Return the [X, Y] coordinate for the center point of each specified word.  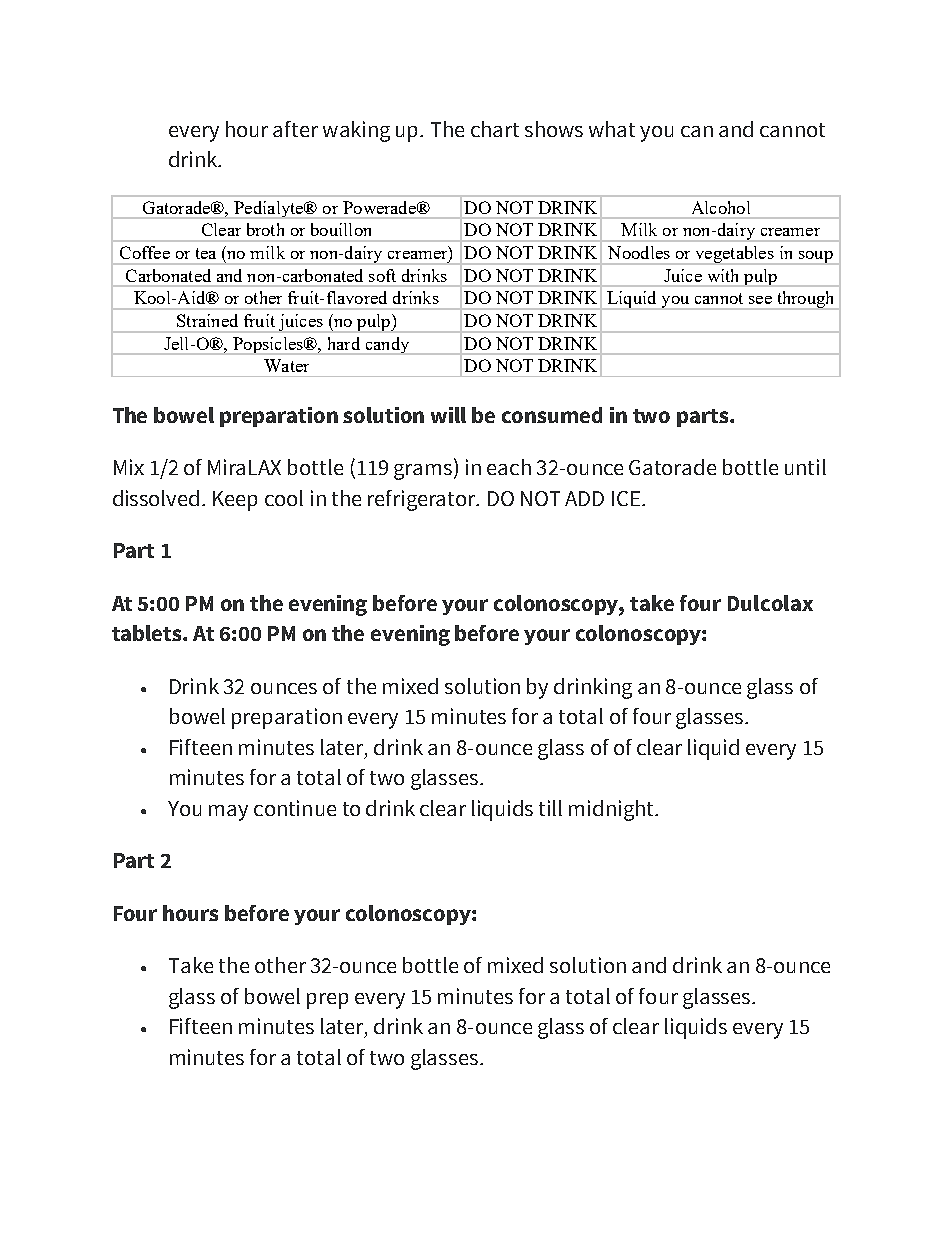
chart [495, 129]
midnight [613, 810]
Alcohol [721, 207]
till [550, 808]
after [295, 129]
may [228, 813]
